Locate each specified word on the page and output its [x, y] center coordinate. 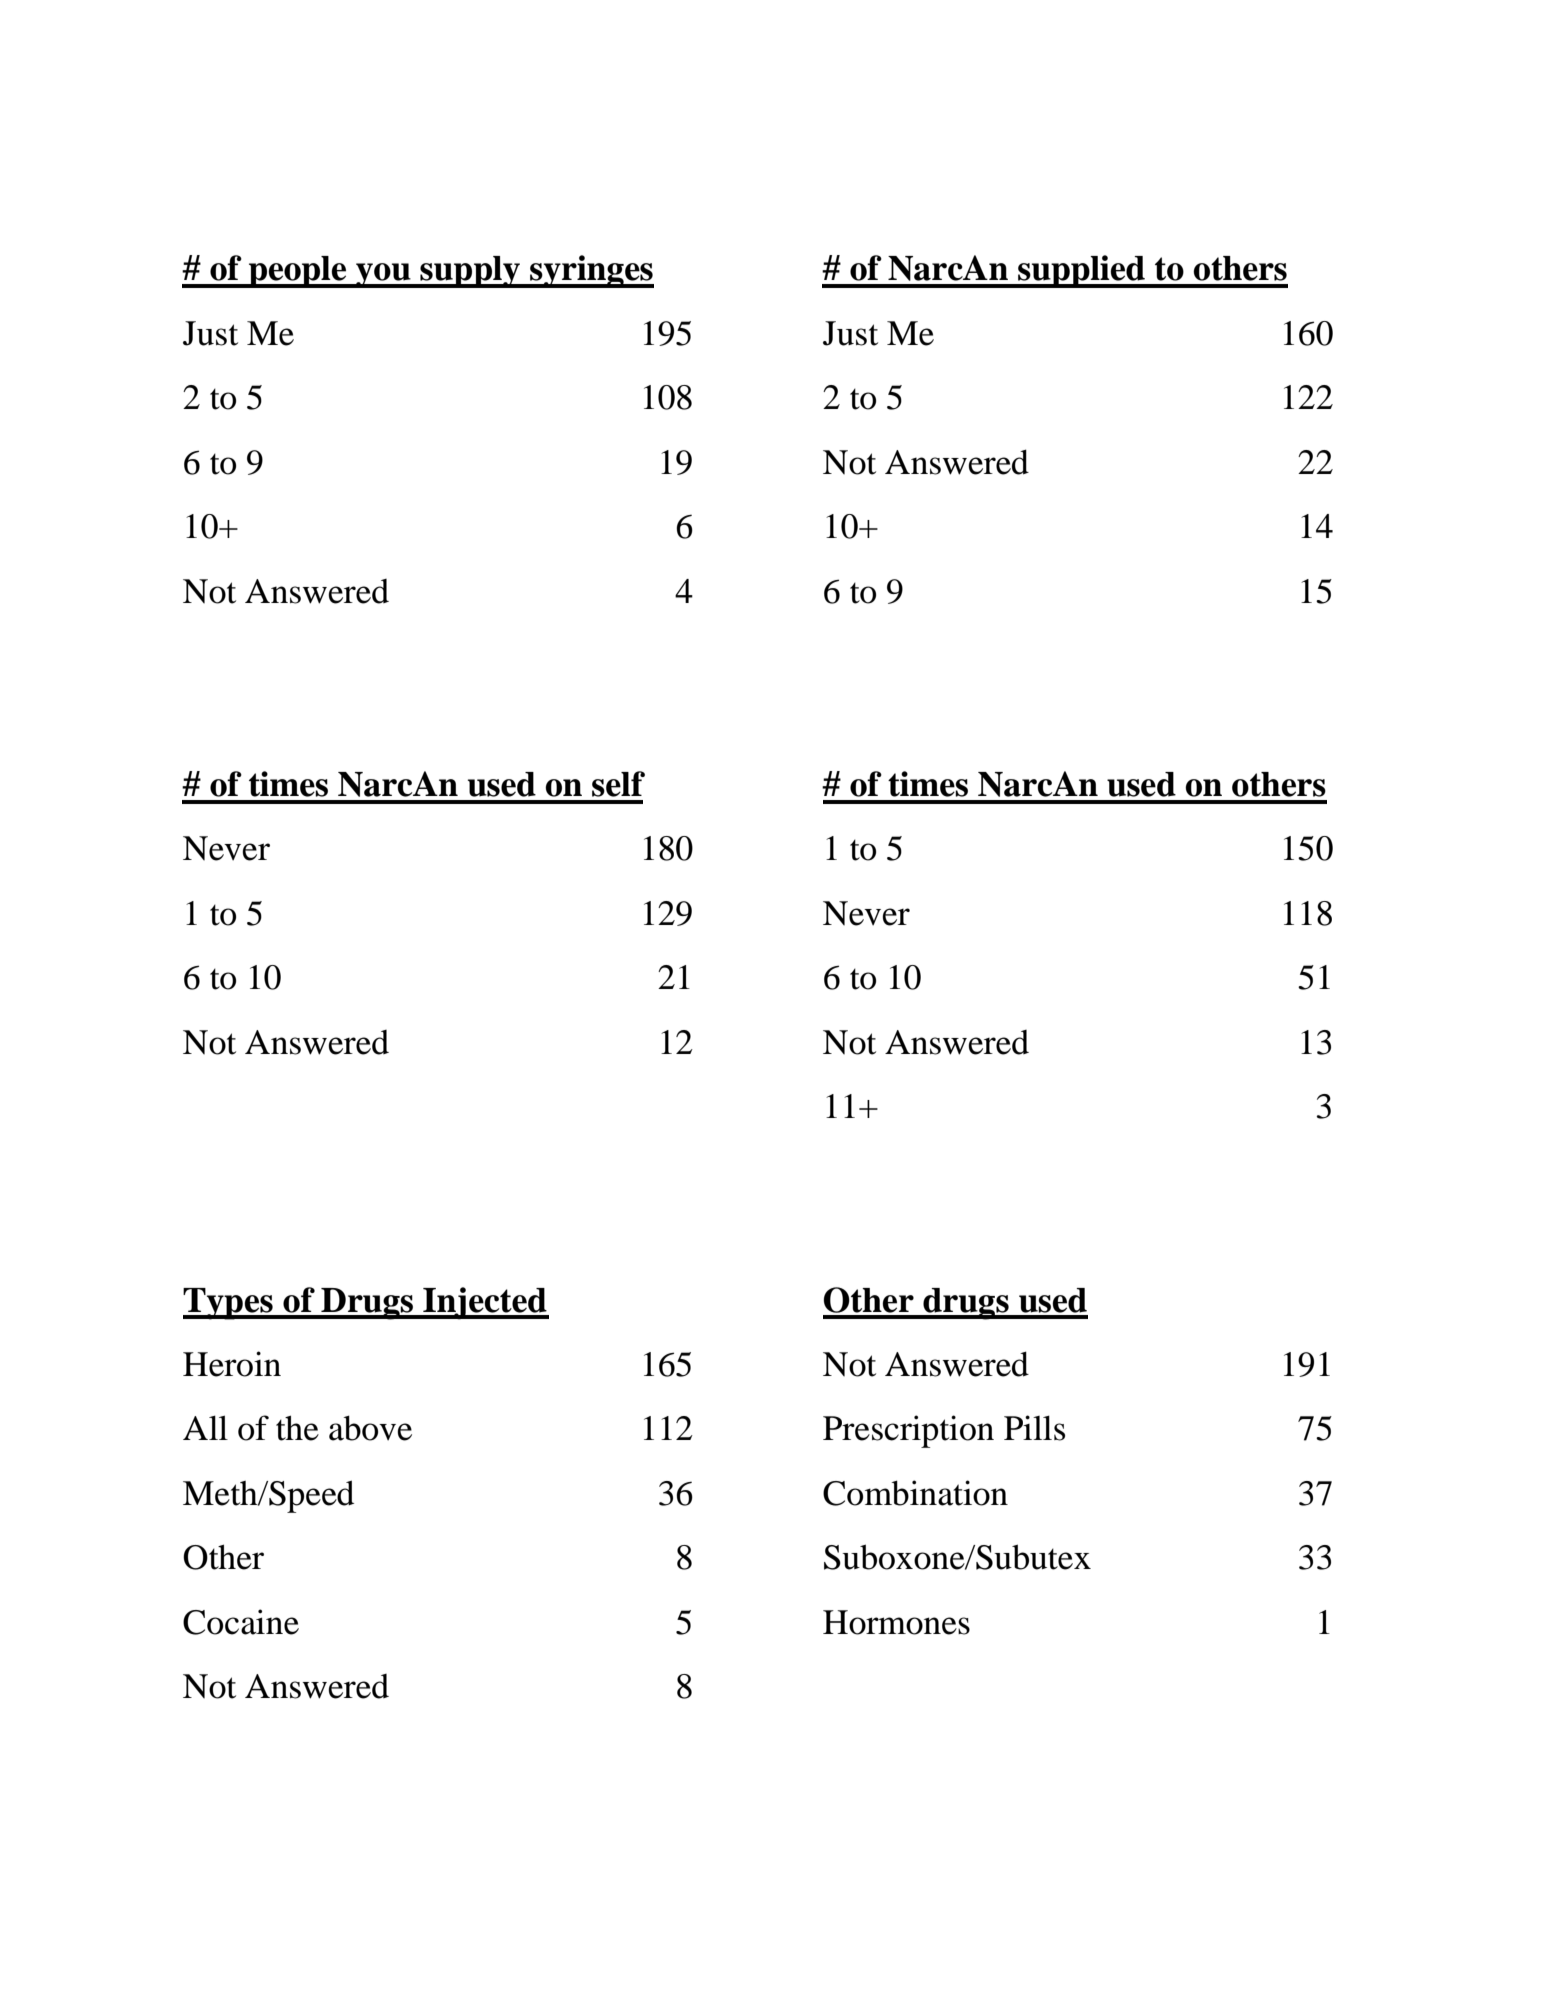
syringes [591, 271]
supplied [1081, 271]
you [383, 275]
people [298, 272]
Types [229, 1304]
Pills [1034, 1428]
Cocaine [241, 1622]
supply [470, 272]
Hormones [896, 1622]
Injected [485, 1303]
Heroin [232, 1364]
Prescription [908, 1431]
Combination [915, 1493]
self [618, 784]
